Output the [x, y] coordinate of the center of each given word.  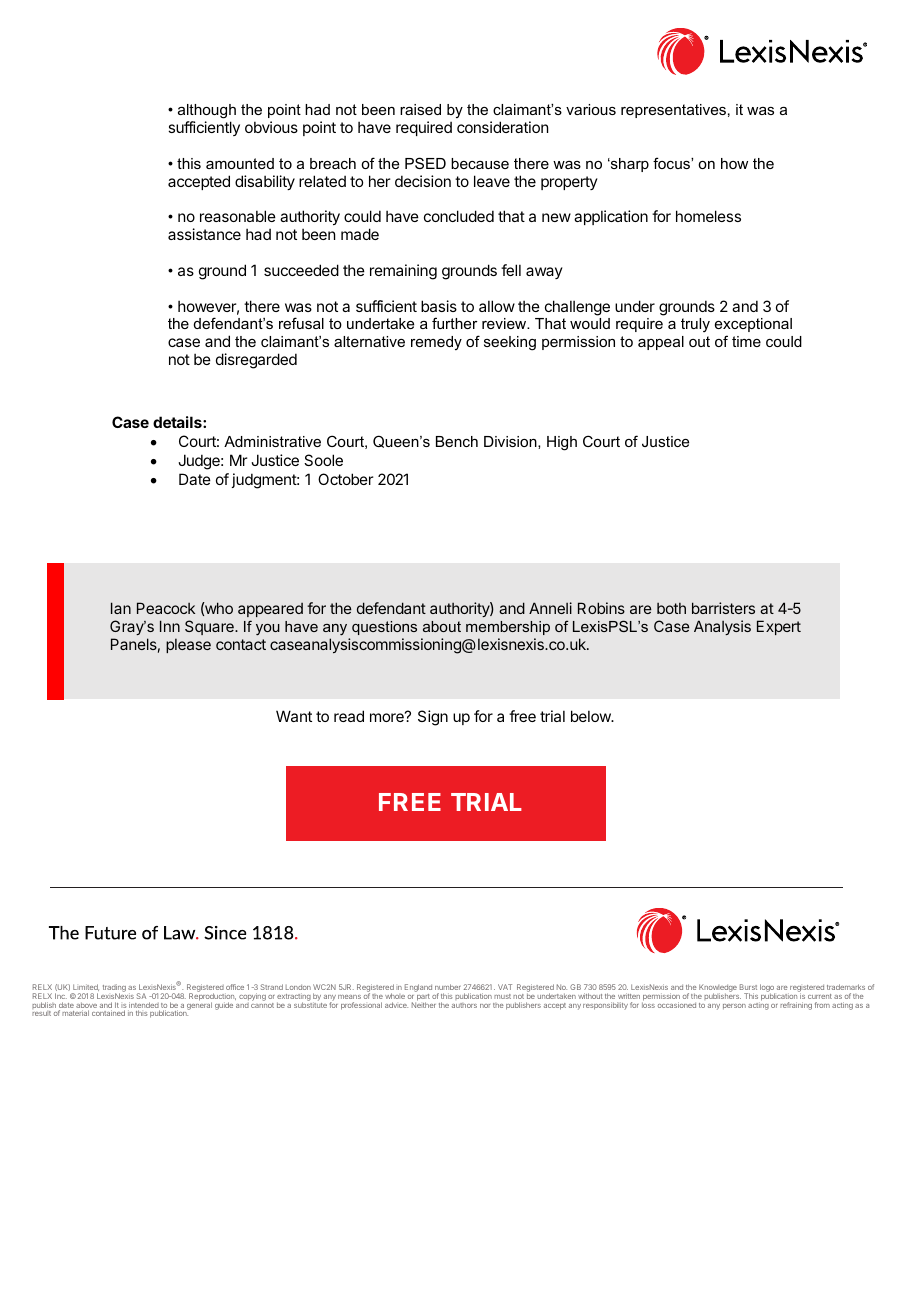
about [442, 626]
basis [439, 306]
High [562, 443]
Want [294, 716]
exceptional [753, 325]
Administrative [272, 441]
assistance [204, 234]
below [592, 716]
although [207, 111]
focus [672, 163]
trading [114, 989]
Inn [170, 626]
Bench [457, 441]
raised [420, 109]
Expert [779, 627]
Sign [433, 718]
